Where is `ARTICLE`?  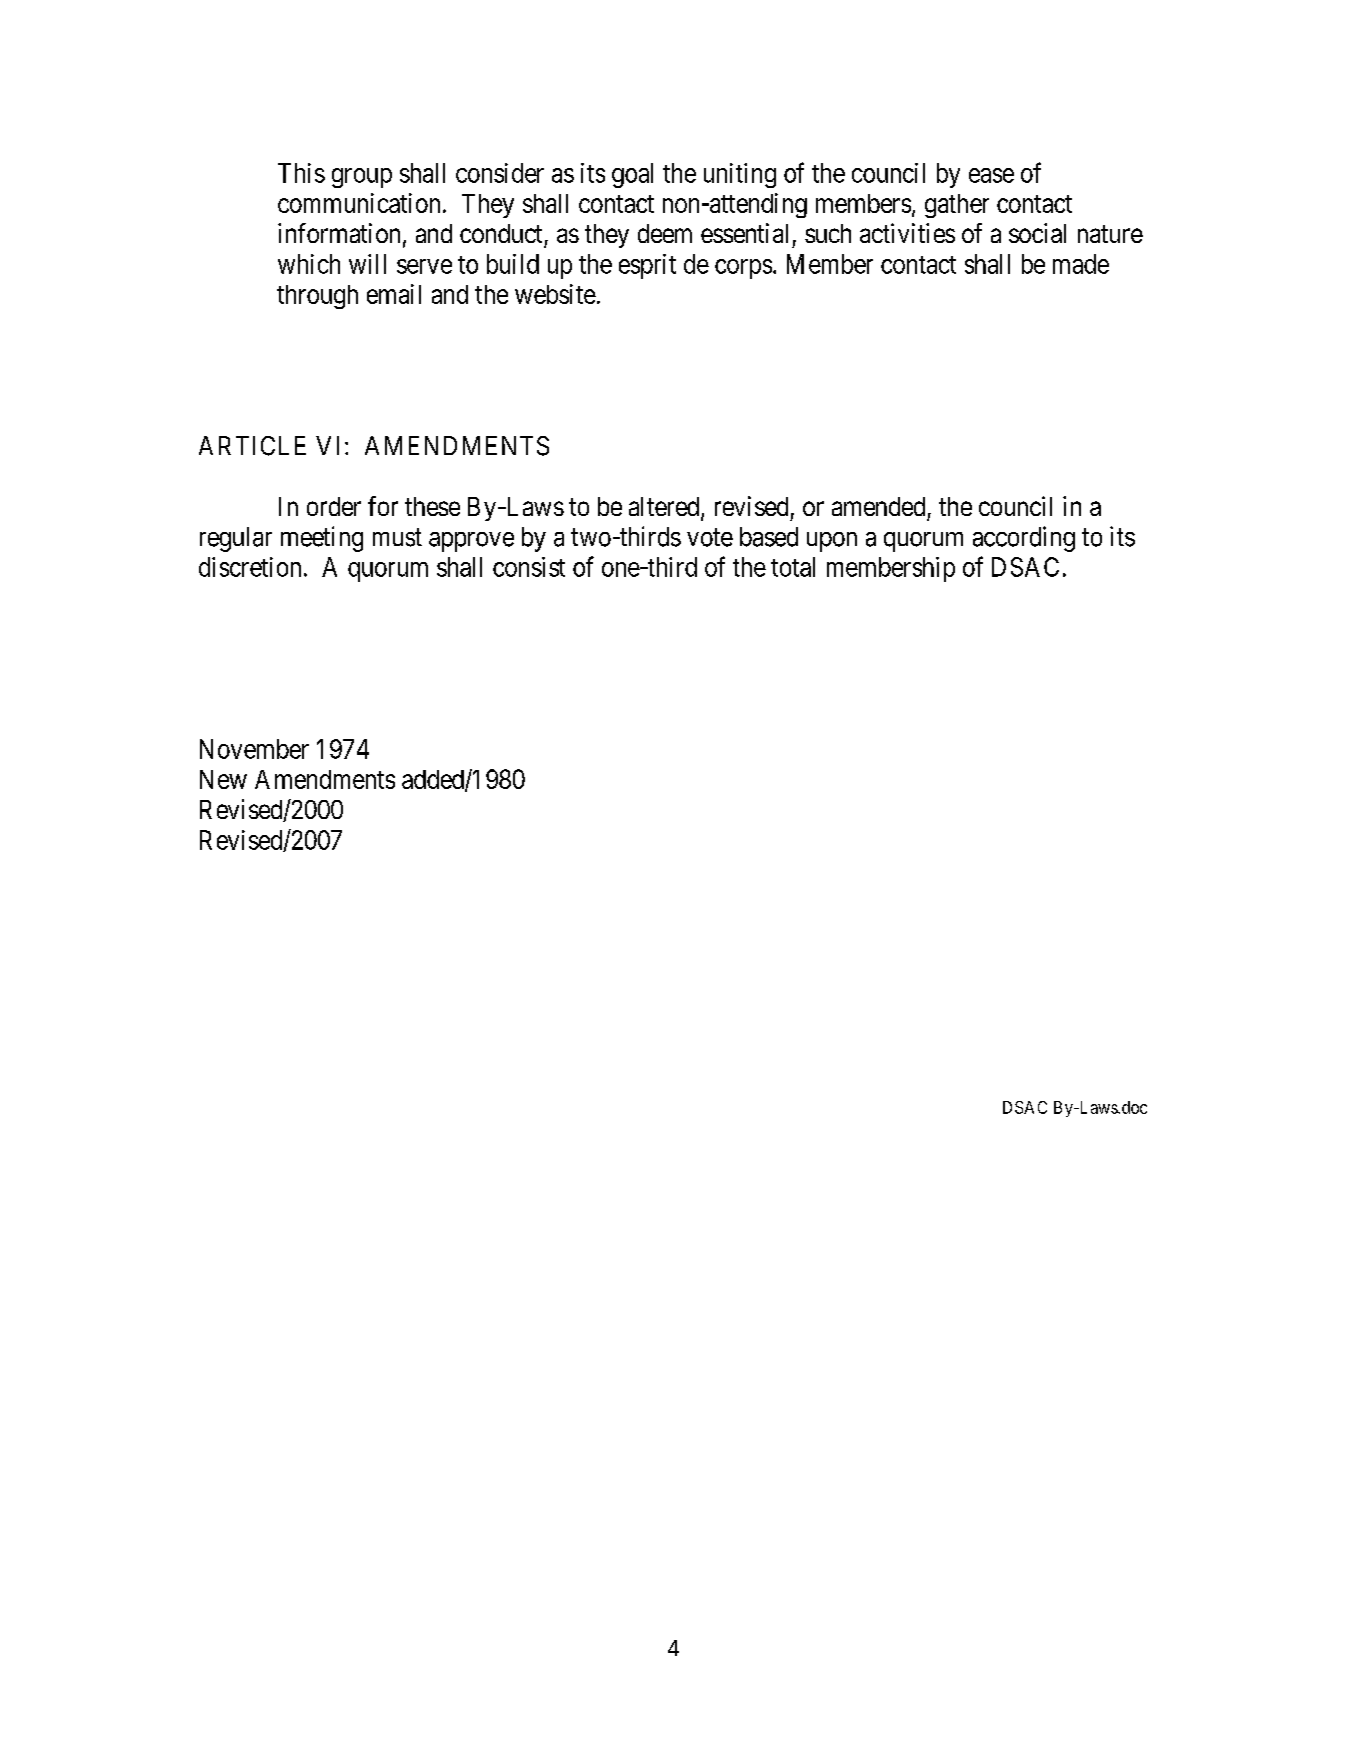 ARTICLE is located at coordinates (252, 446).
